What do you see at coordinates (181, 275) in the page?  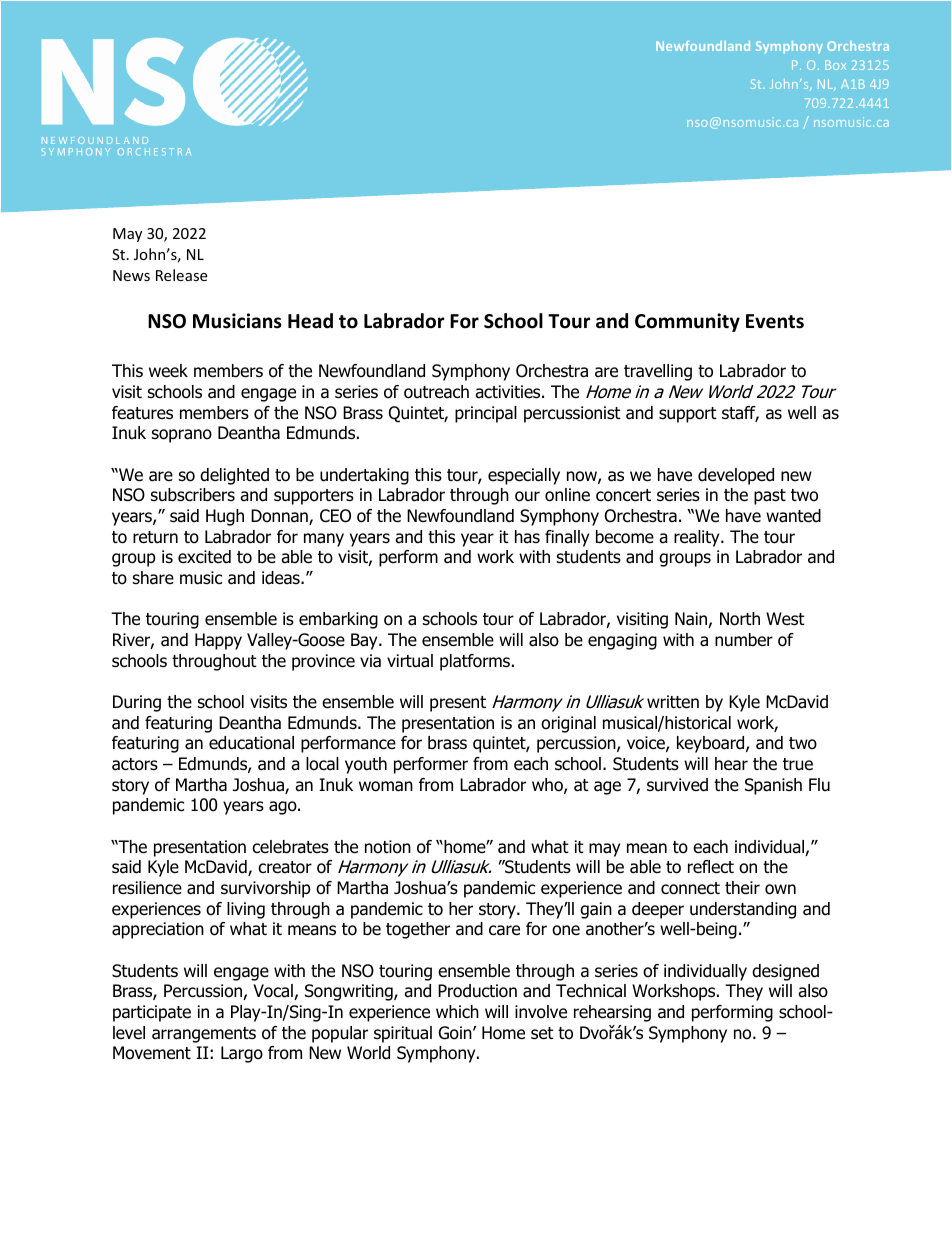 I see `Release` at bounding box center [181, 275].
